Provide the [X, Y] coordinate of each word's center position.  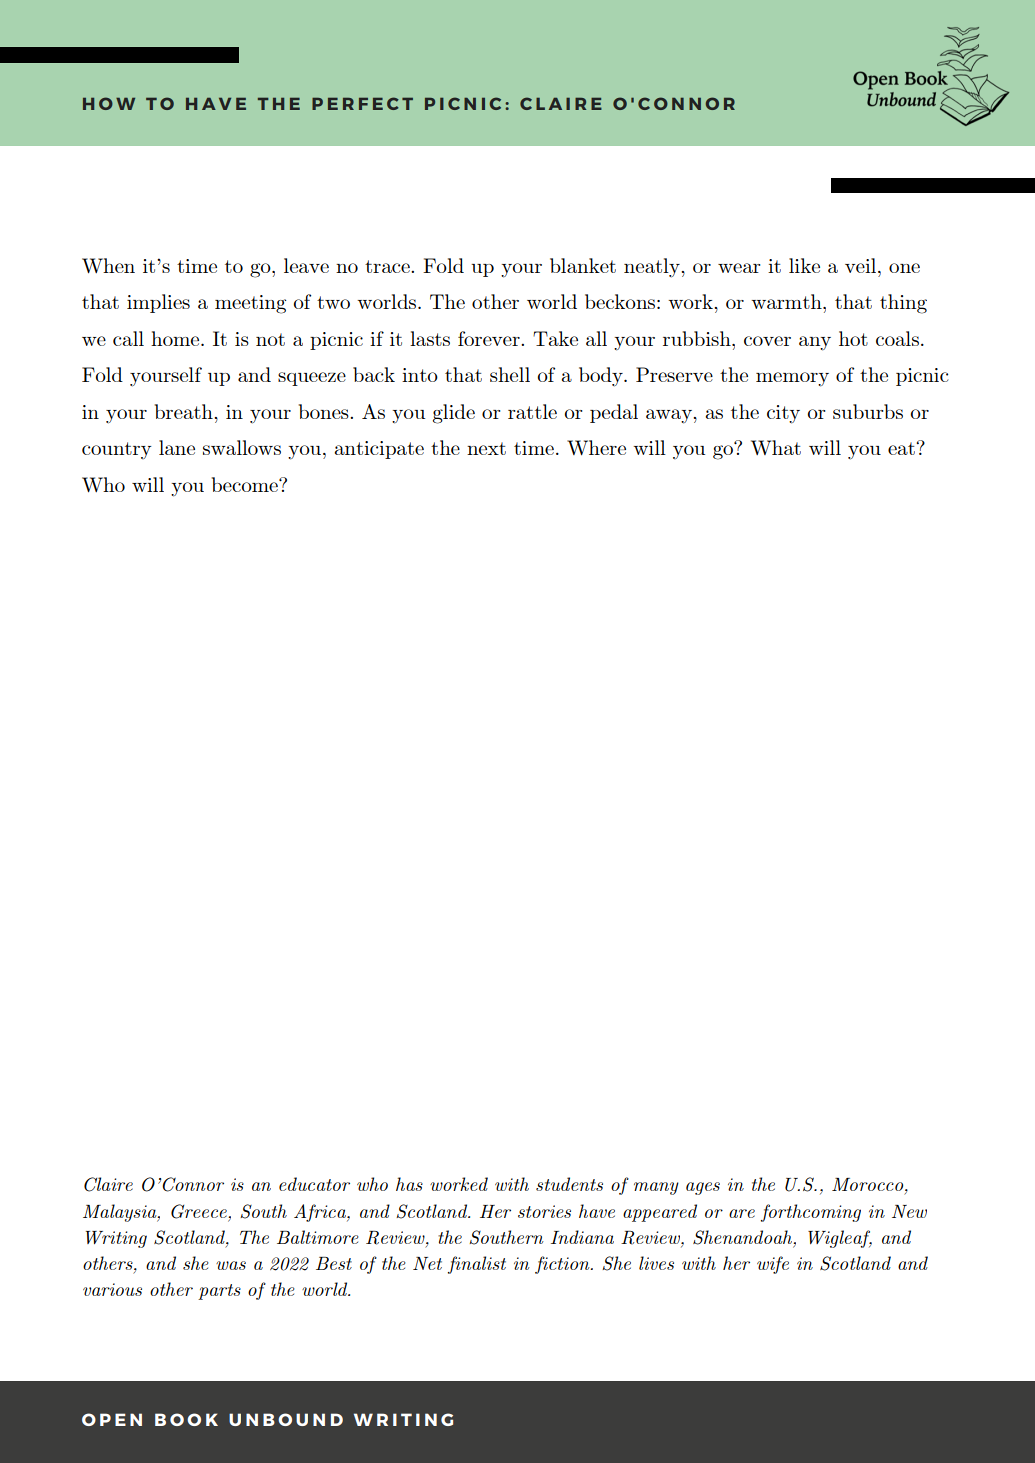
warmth [787, 301]
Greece [200, 1211]
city [783, 414]
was [231, 1265]
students [569, 1184]
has [409, 1184]
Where [596, 447]
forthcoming [811, 1213]
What [776, 447]
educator [314, 1184]
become [246, 484]
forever [490, 338]
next [486, 448]
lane [177, 447]
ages [703, 1188]
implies [158, 303]
